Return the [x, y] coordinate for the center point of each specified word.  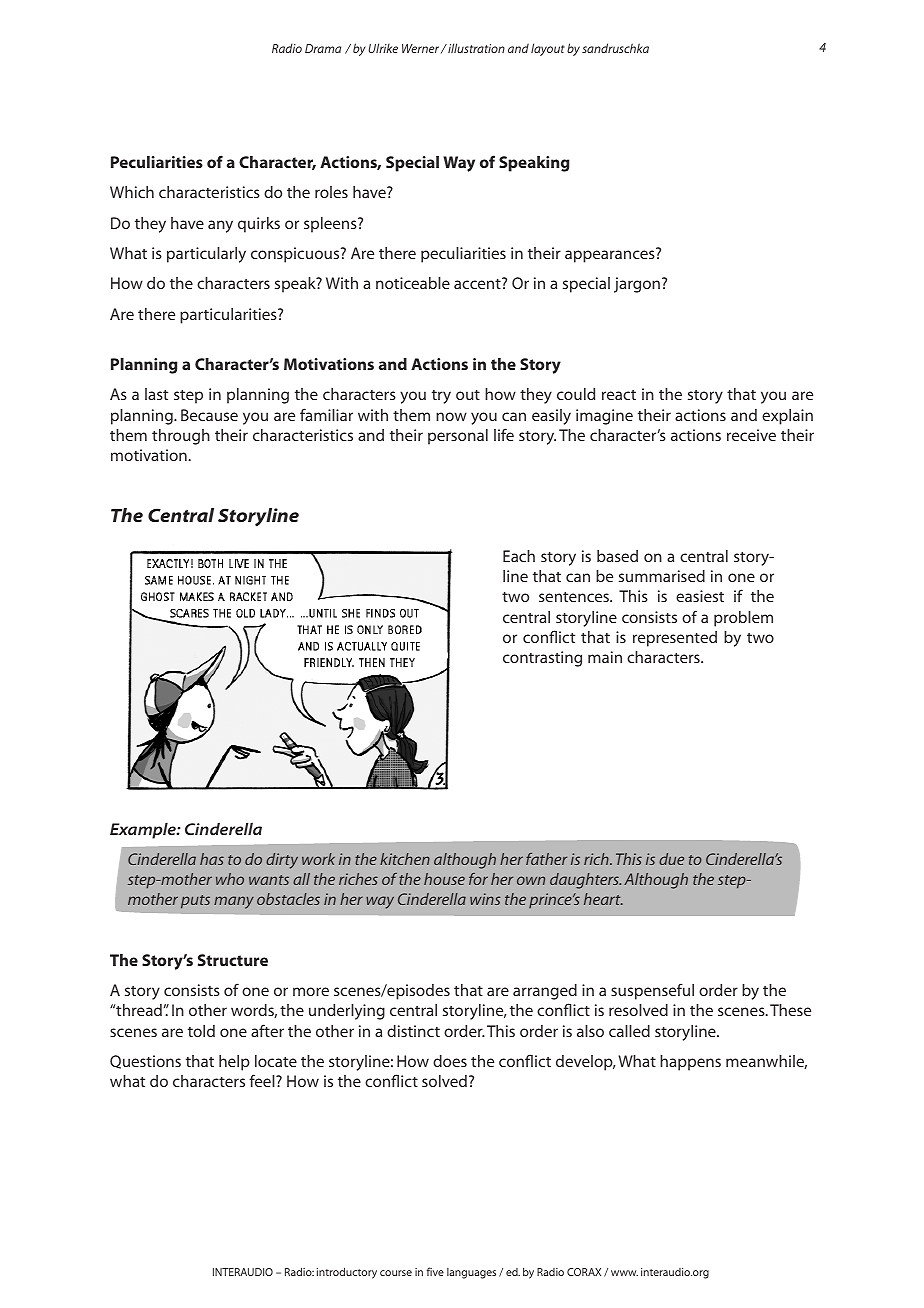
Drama [323, 48]
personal [458, 437]
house [444, 879]
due [671, 859]
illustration [475, 48]
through [181, 437]
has [212, 859]
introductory [347, 1273]
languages [471, 1273]
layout [548, 49]
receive [751, 435]
